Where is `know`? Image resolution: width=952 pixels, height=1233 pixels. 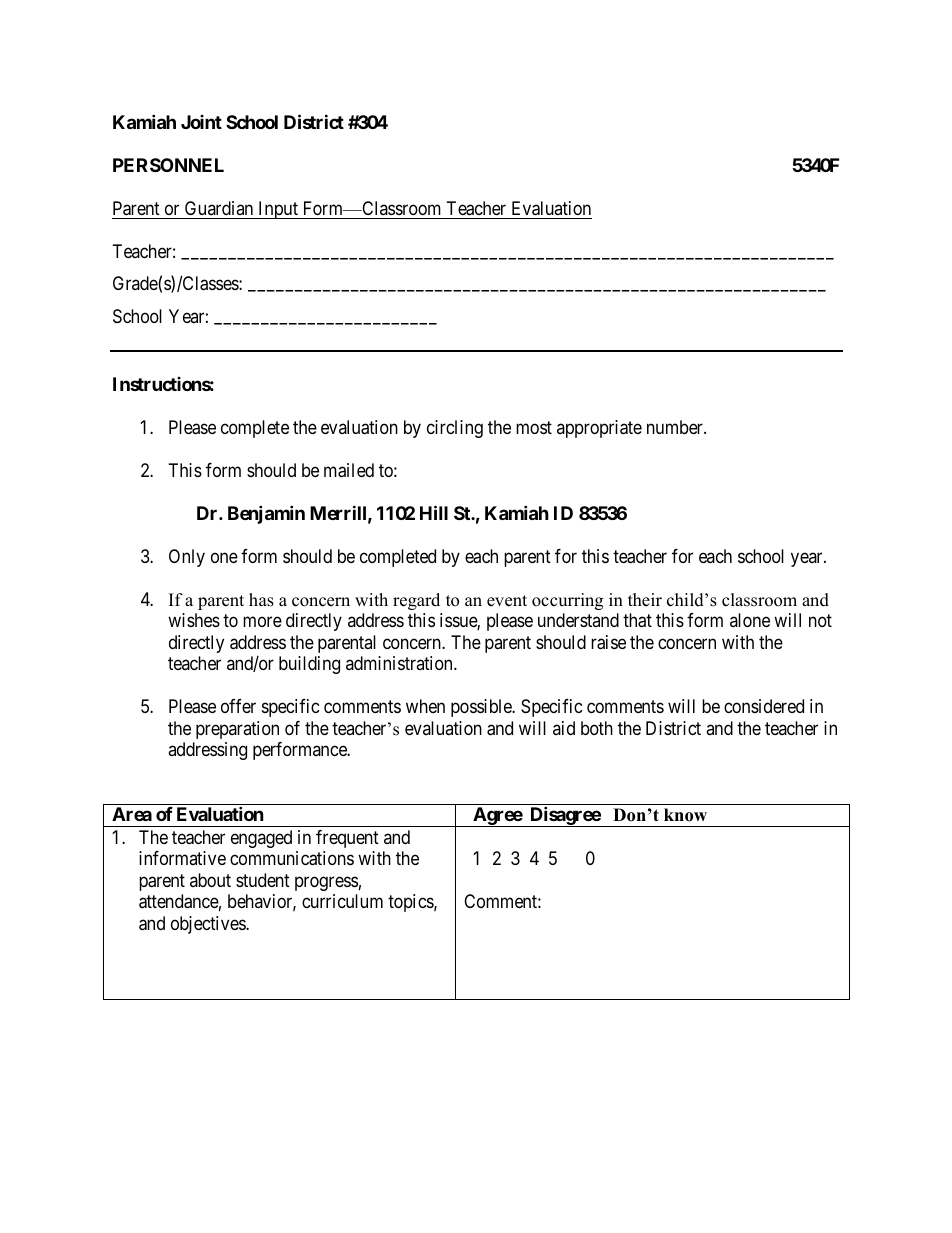 know is located at coordinates (685, 815).
